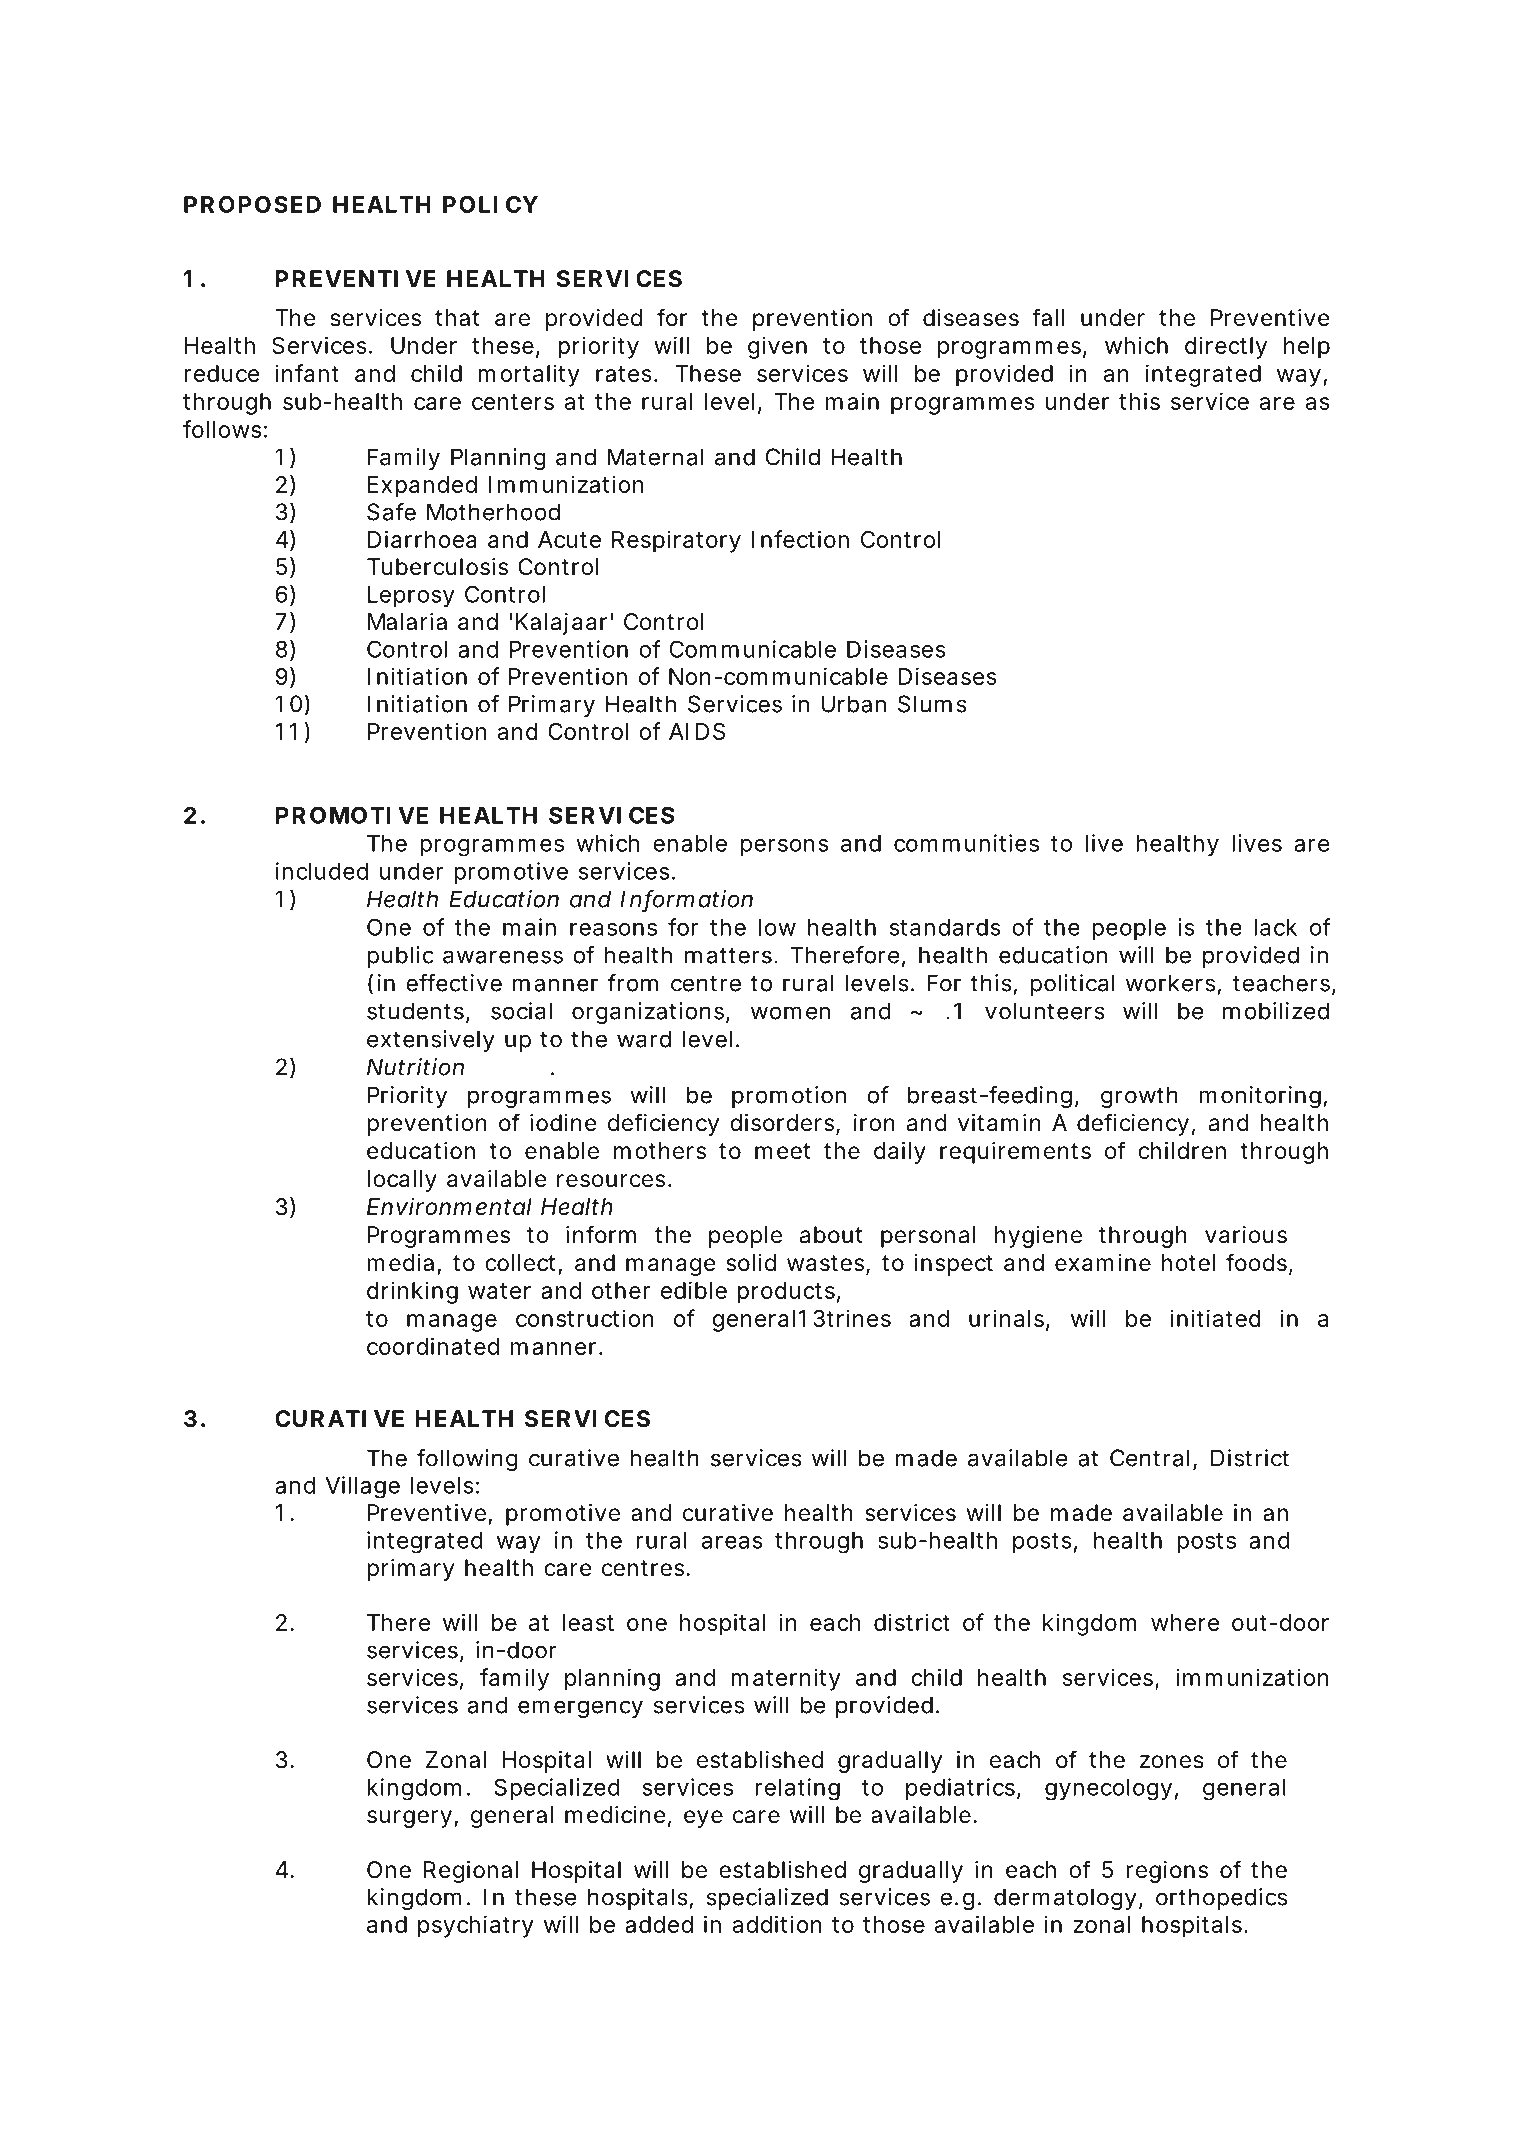  Describe the element at coordinates (1226, 347) in the screenshot. I see `directly` at that location.
